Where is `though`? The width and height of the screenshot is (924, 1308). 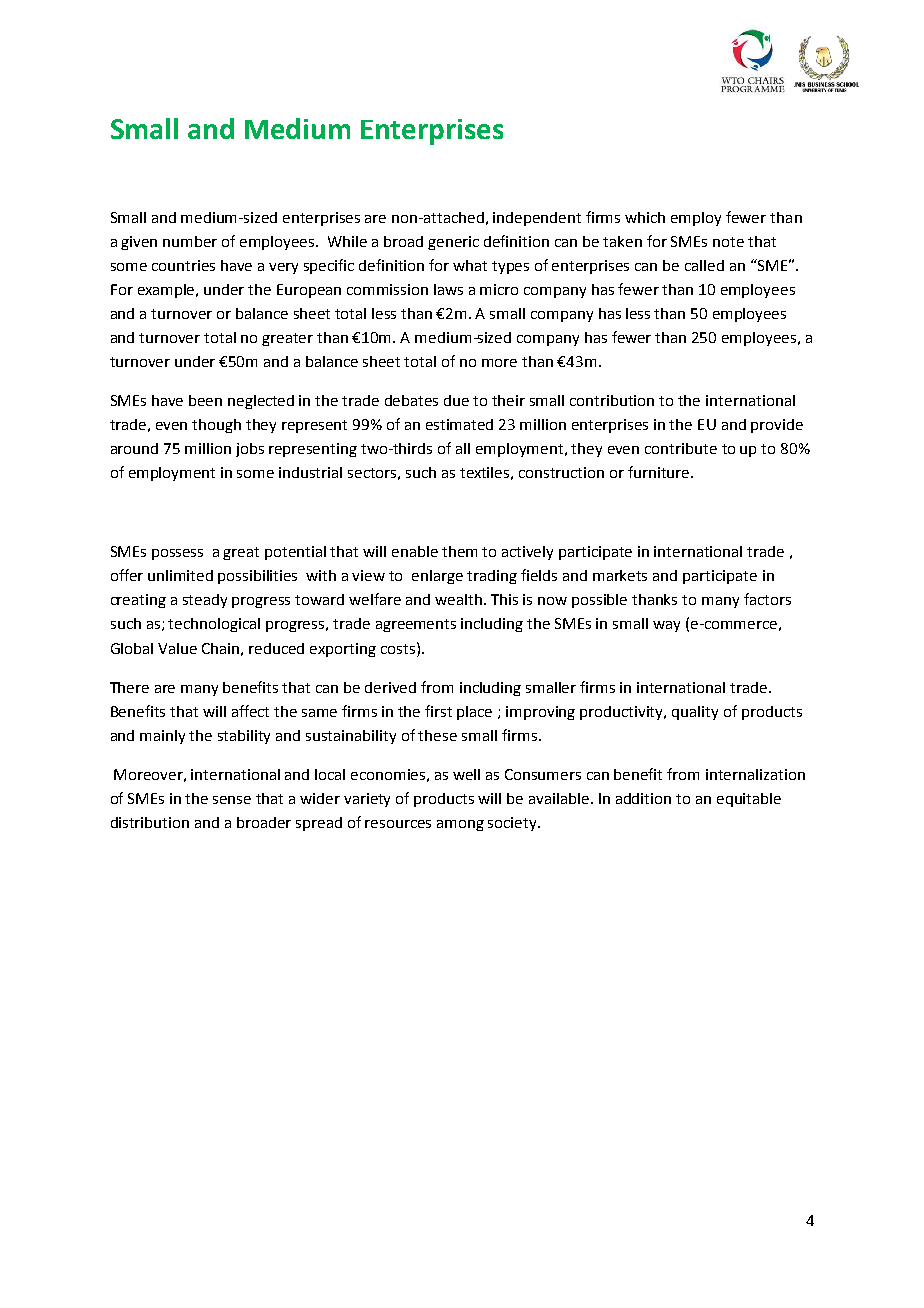
though is located at coordinates (216, 426).
